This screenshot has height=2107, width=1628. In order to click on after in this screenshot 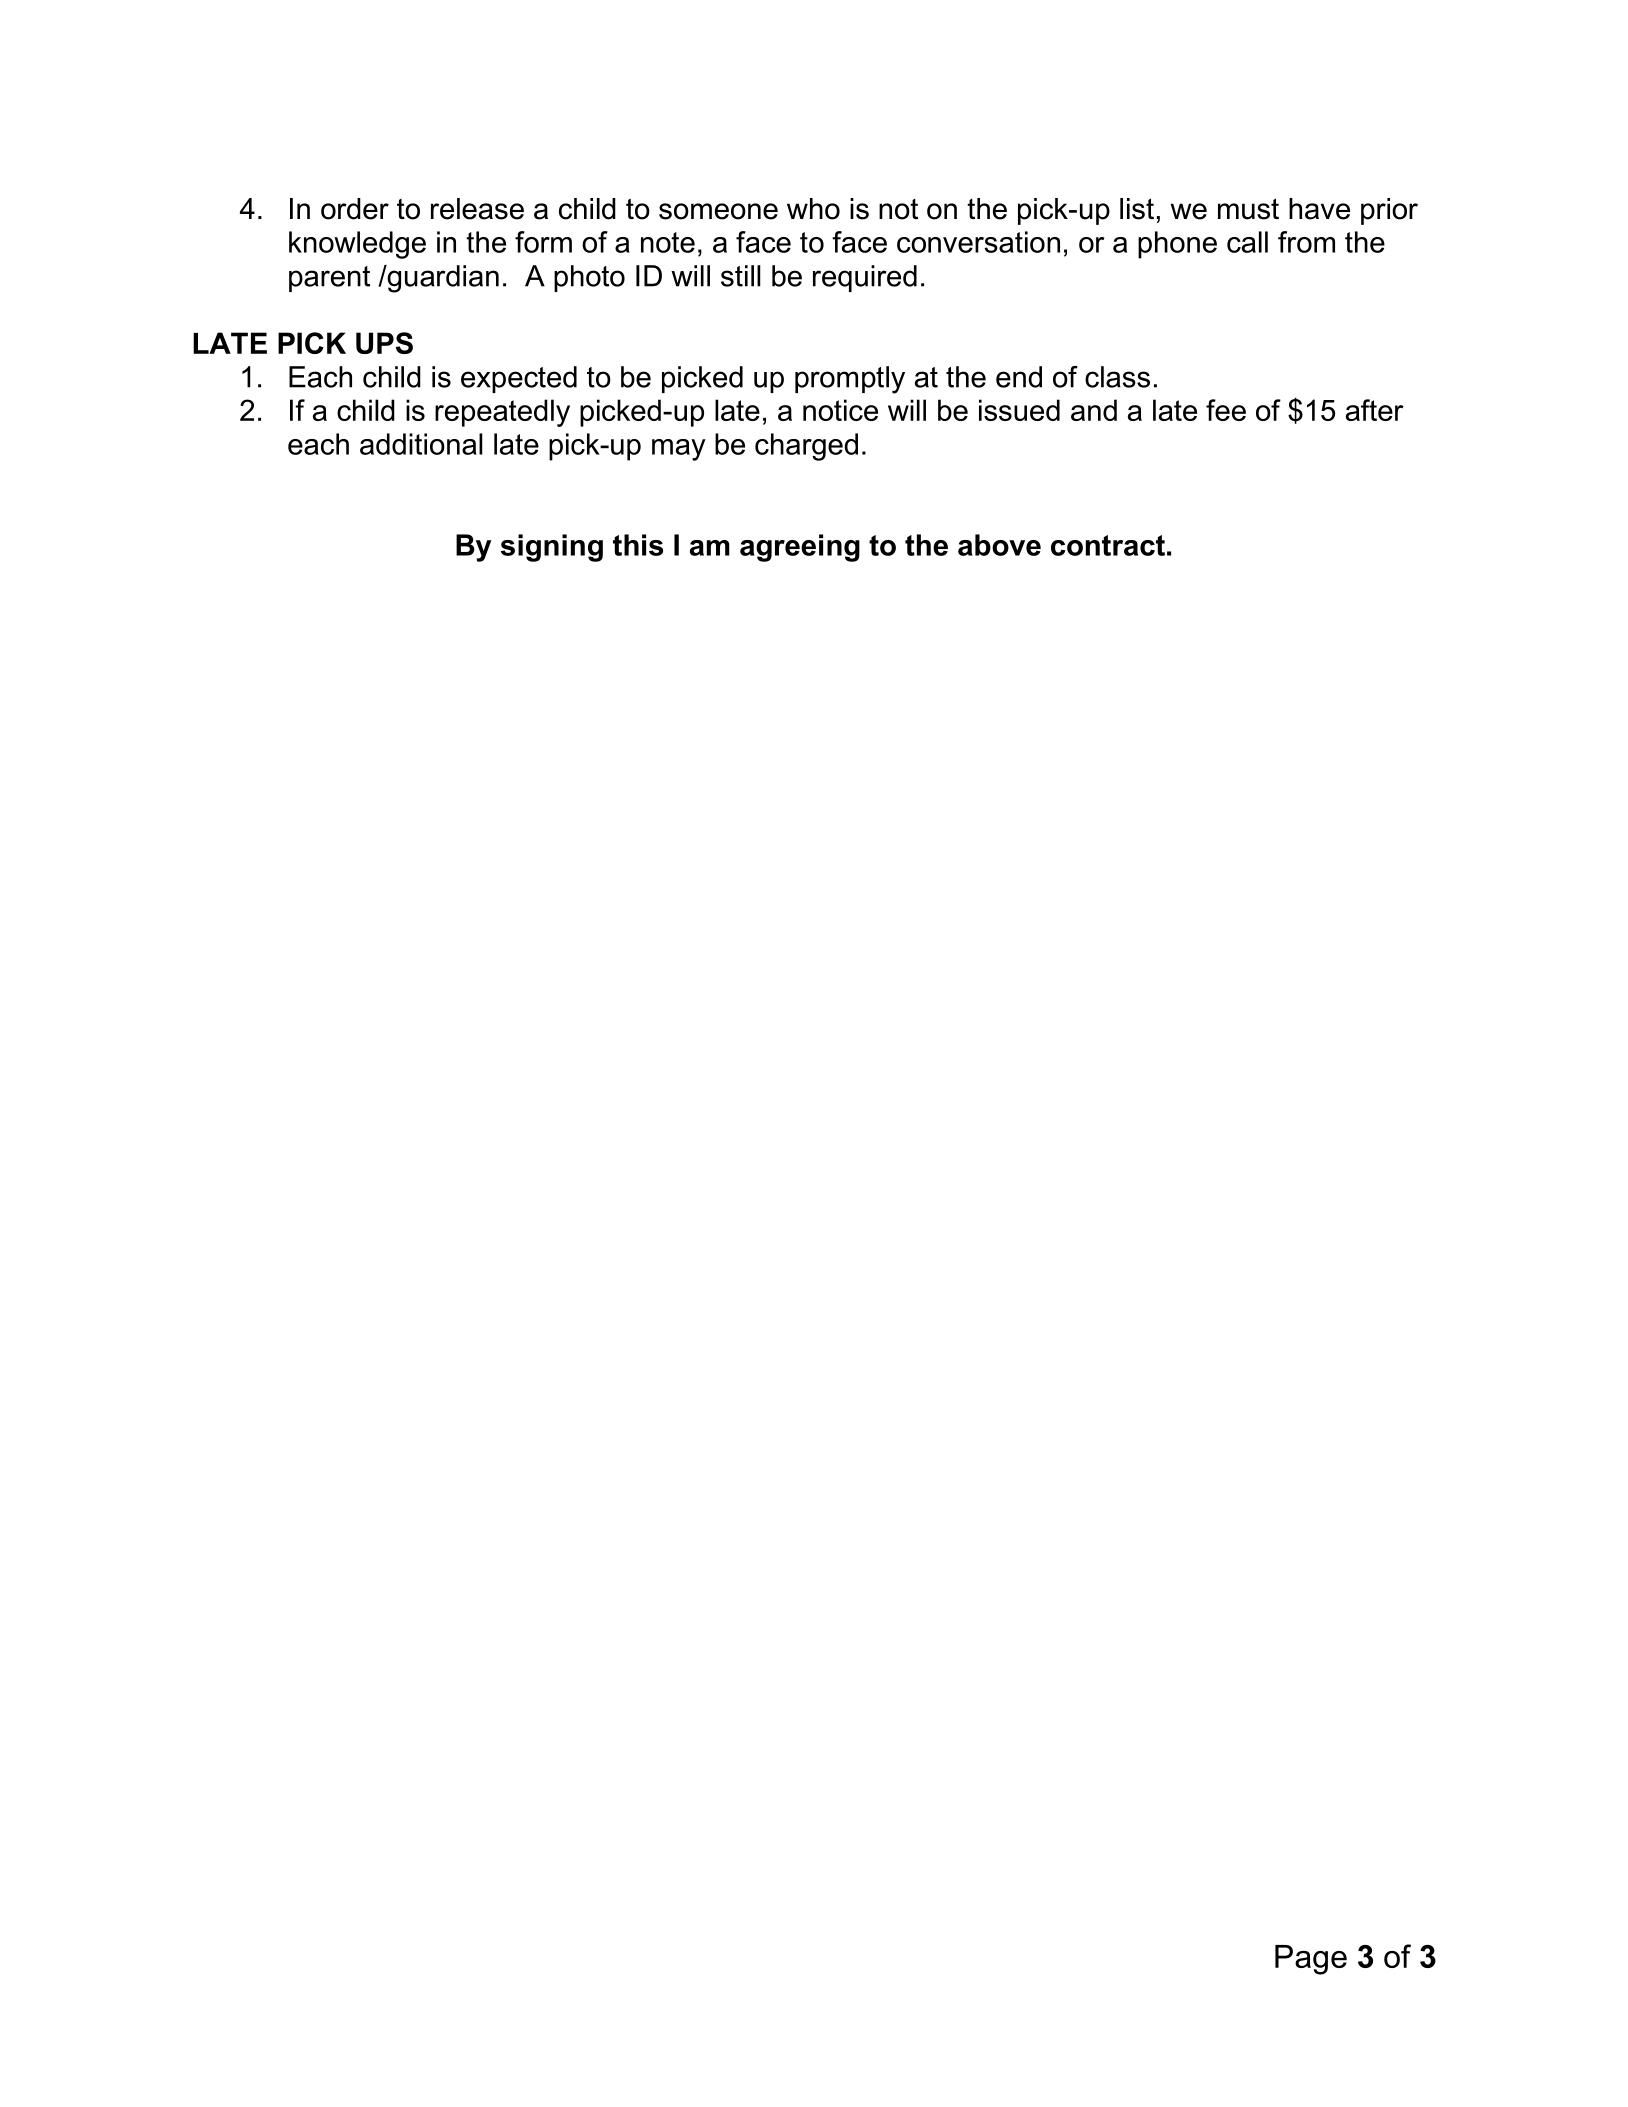, I will do `click(1375, 410)`.
